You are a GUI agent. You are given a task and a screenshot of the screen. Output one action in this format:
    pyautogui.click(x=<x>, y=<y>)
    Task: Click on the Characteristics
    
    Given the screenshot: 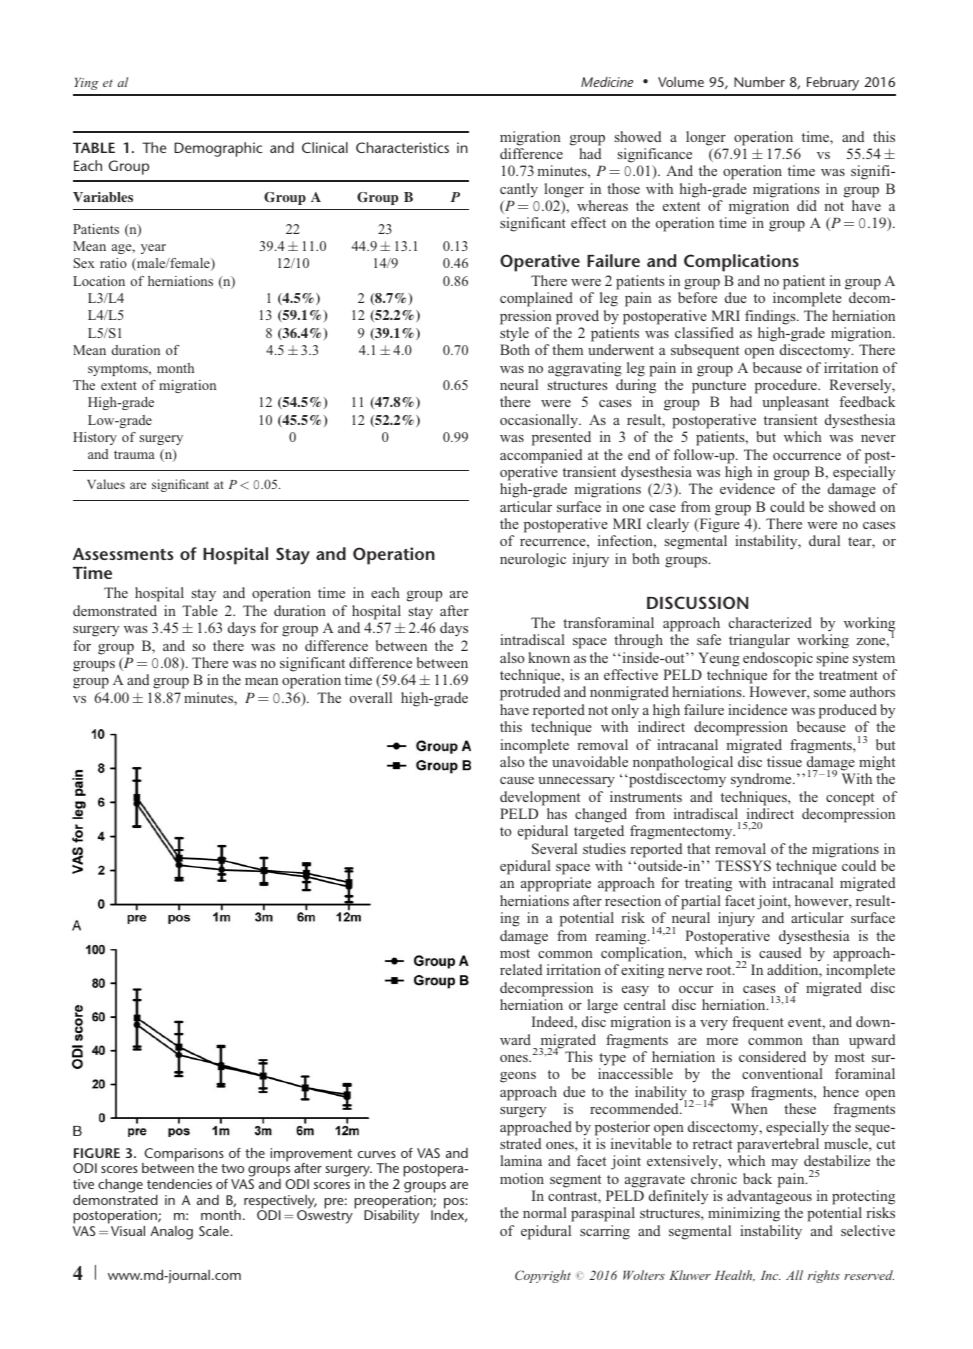 What is the action you would take?
    pyautogui.click(x=402, y=147)
